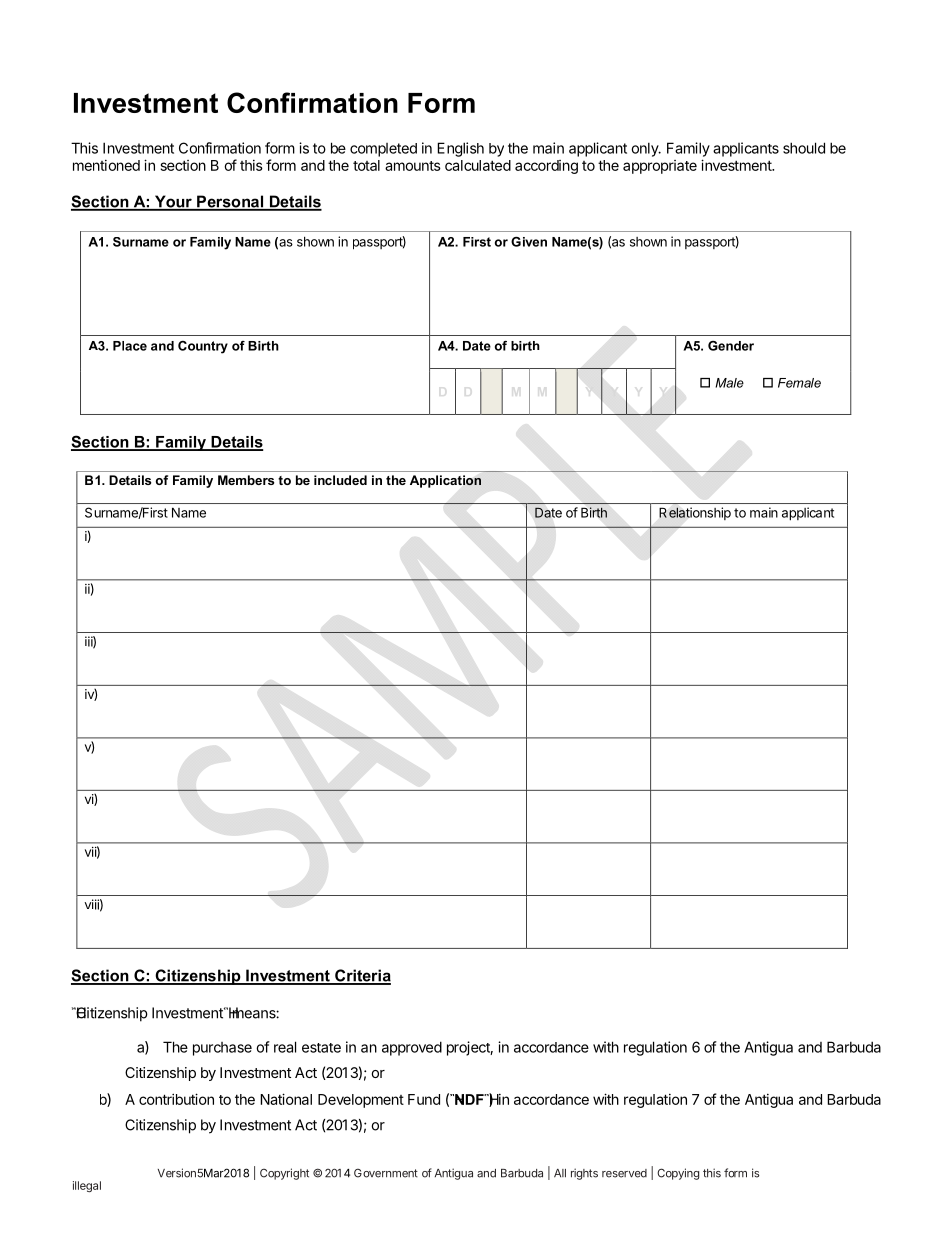 The image size is (952, 1233). Describe the element at coordinates (731, 346) in the screenshot. I see `Gender` at that location.
